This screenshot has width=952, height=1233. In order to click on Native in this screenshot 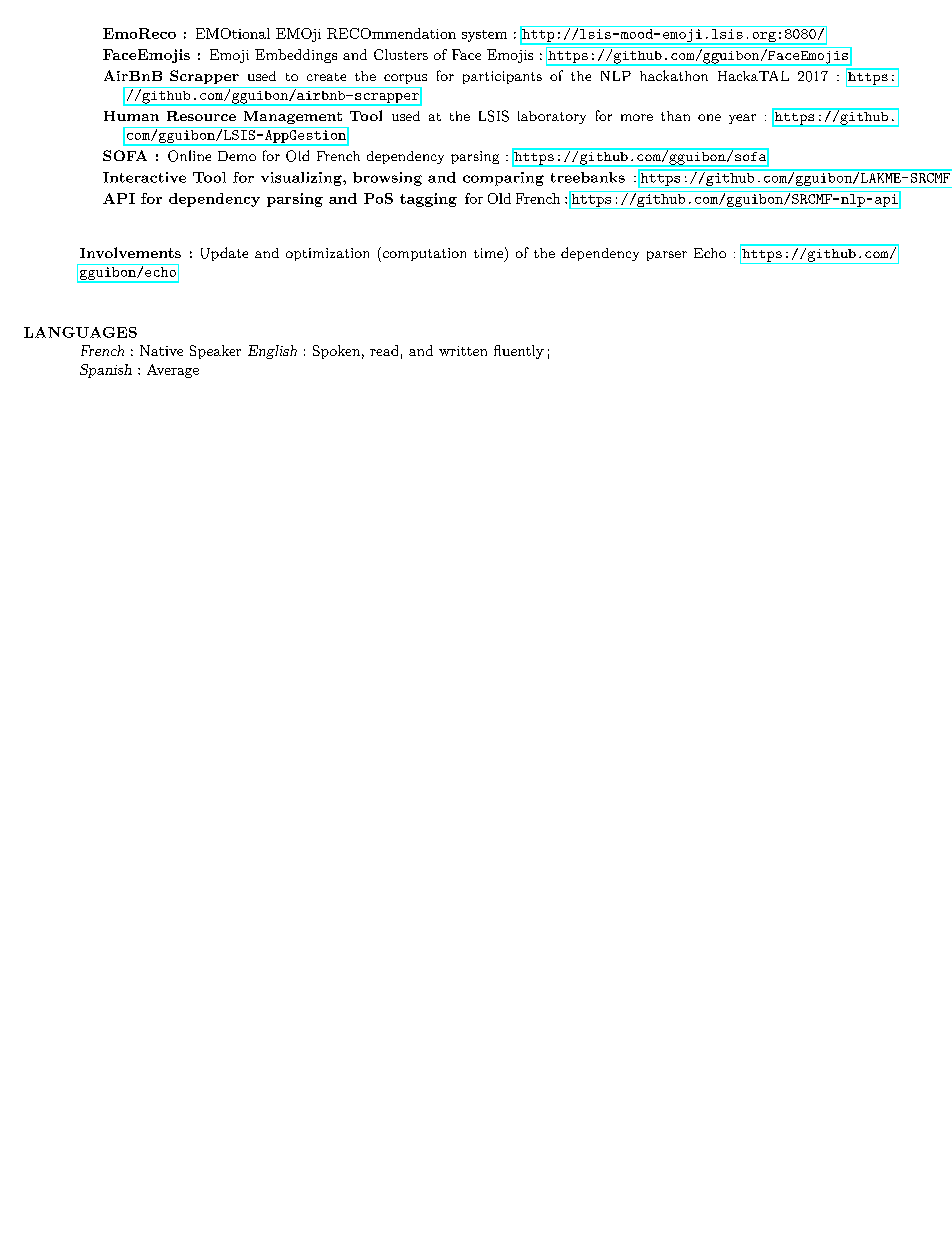, I will do `click(161, 350)`.
